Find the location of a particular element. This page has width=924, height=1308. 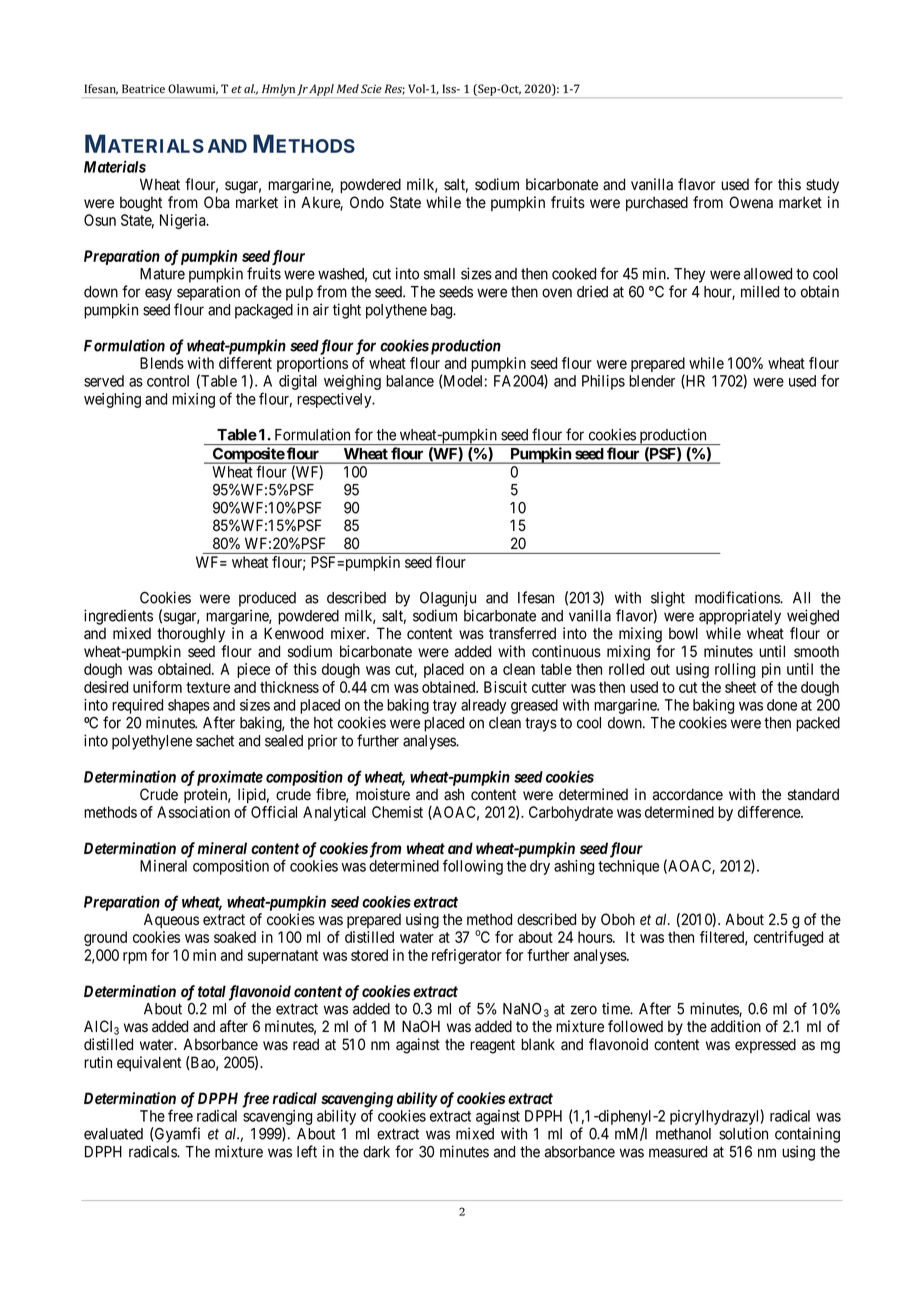

balance is located at coordinates (410, 381).
